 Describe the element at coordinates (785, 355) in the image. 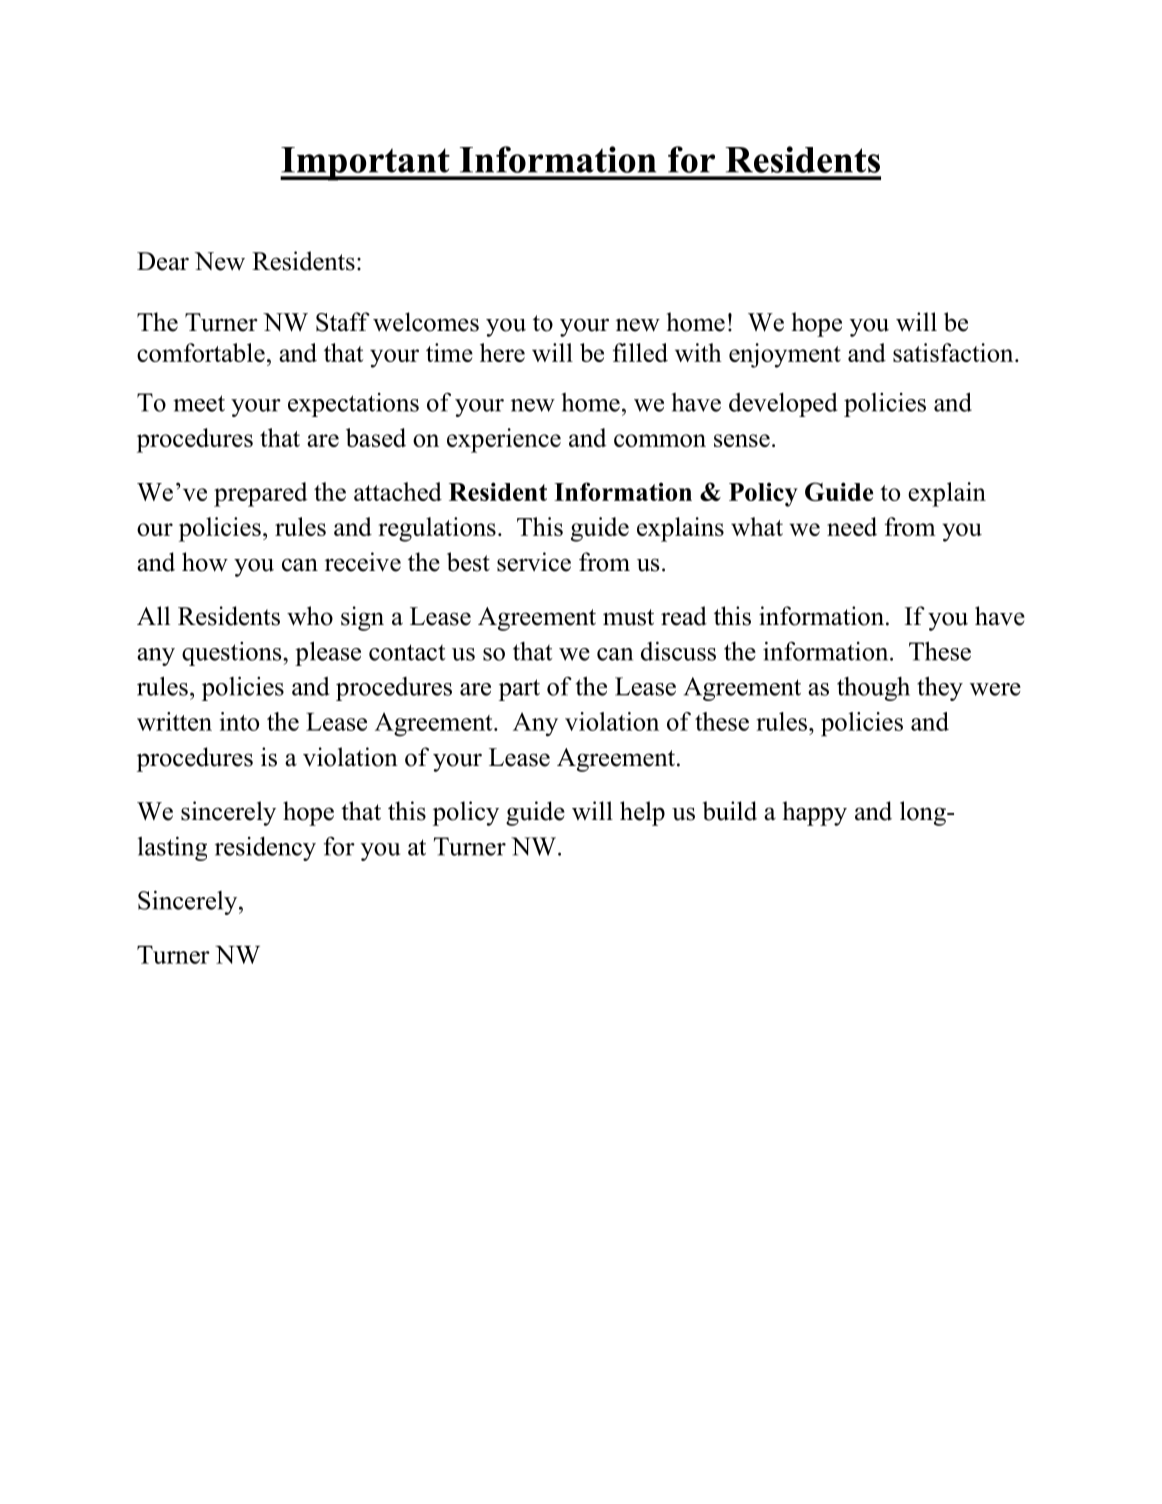

I see `enjoyment` at that location.
